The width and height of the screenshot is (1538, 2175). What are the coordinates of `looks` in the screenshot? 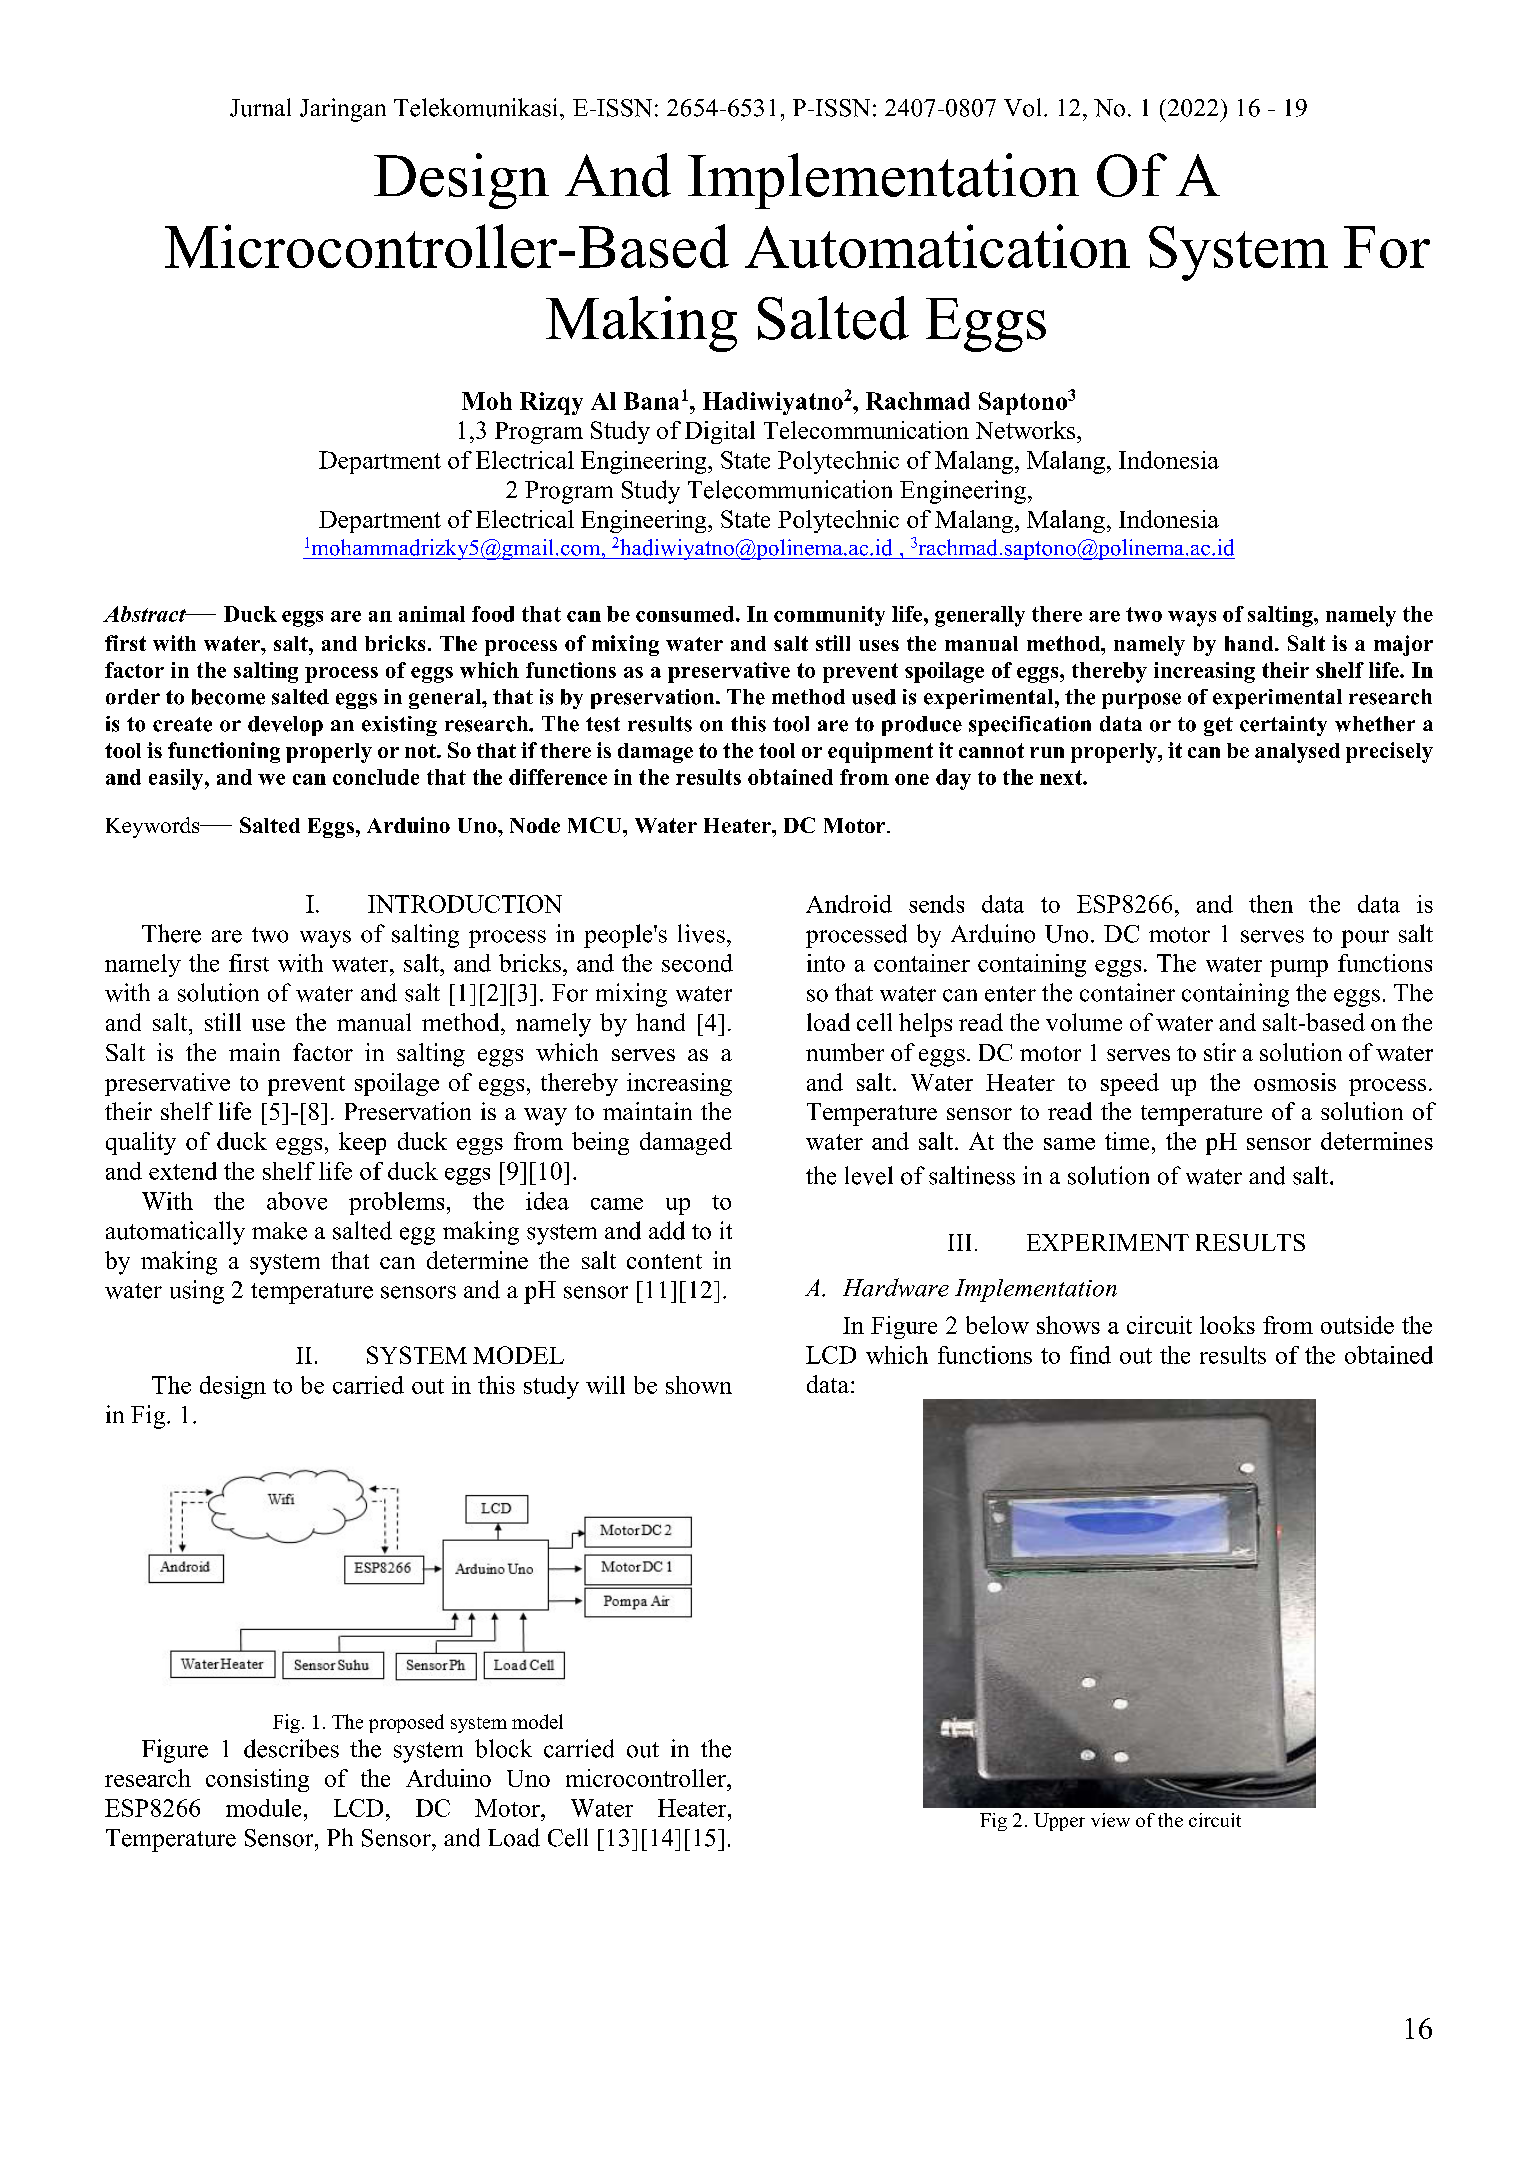 It's located at (1227, 1325).
